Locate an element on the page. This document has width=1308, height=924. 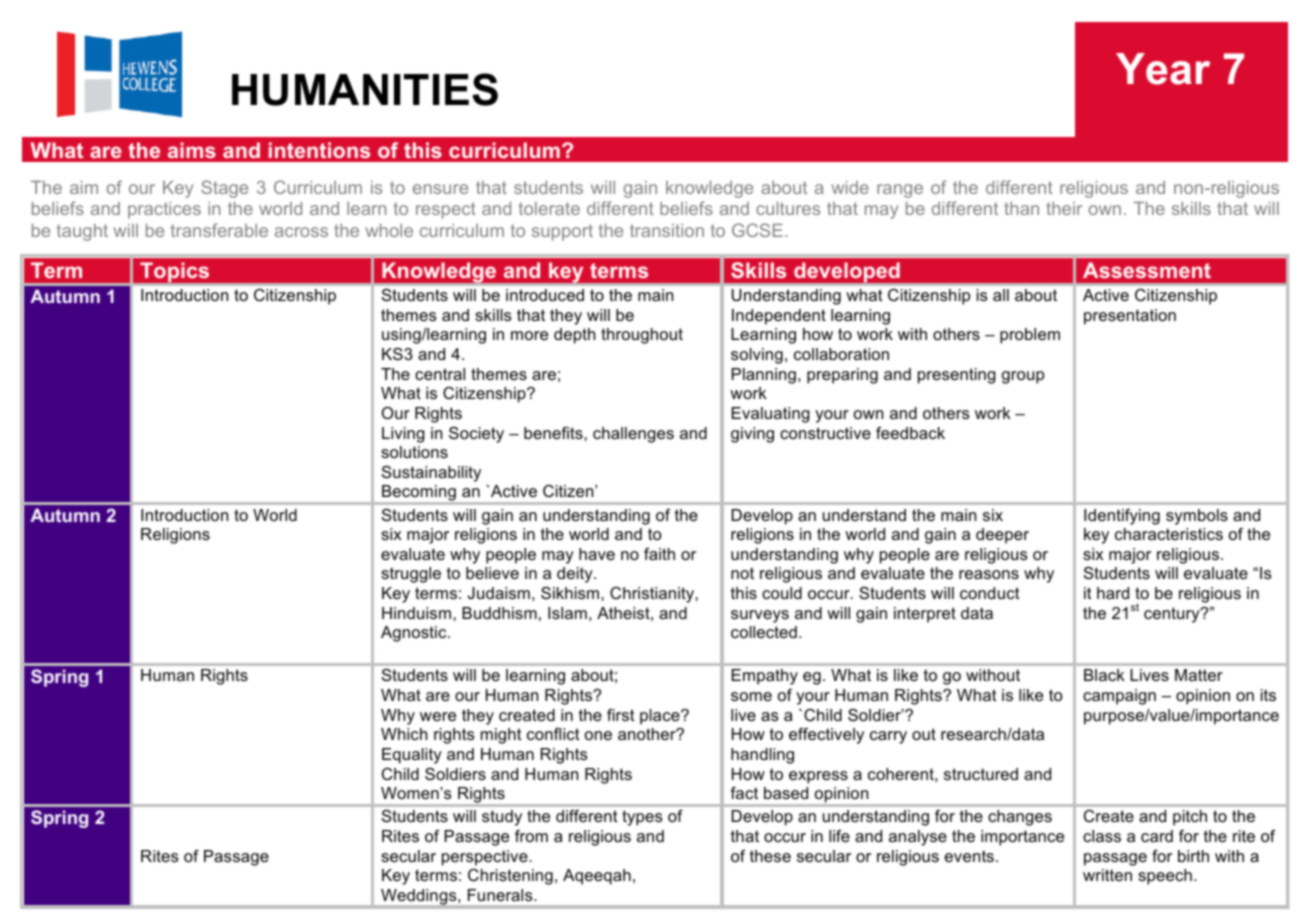
deeper is located at coordinates (1002, 536).
